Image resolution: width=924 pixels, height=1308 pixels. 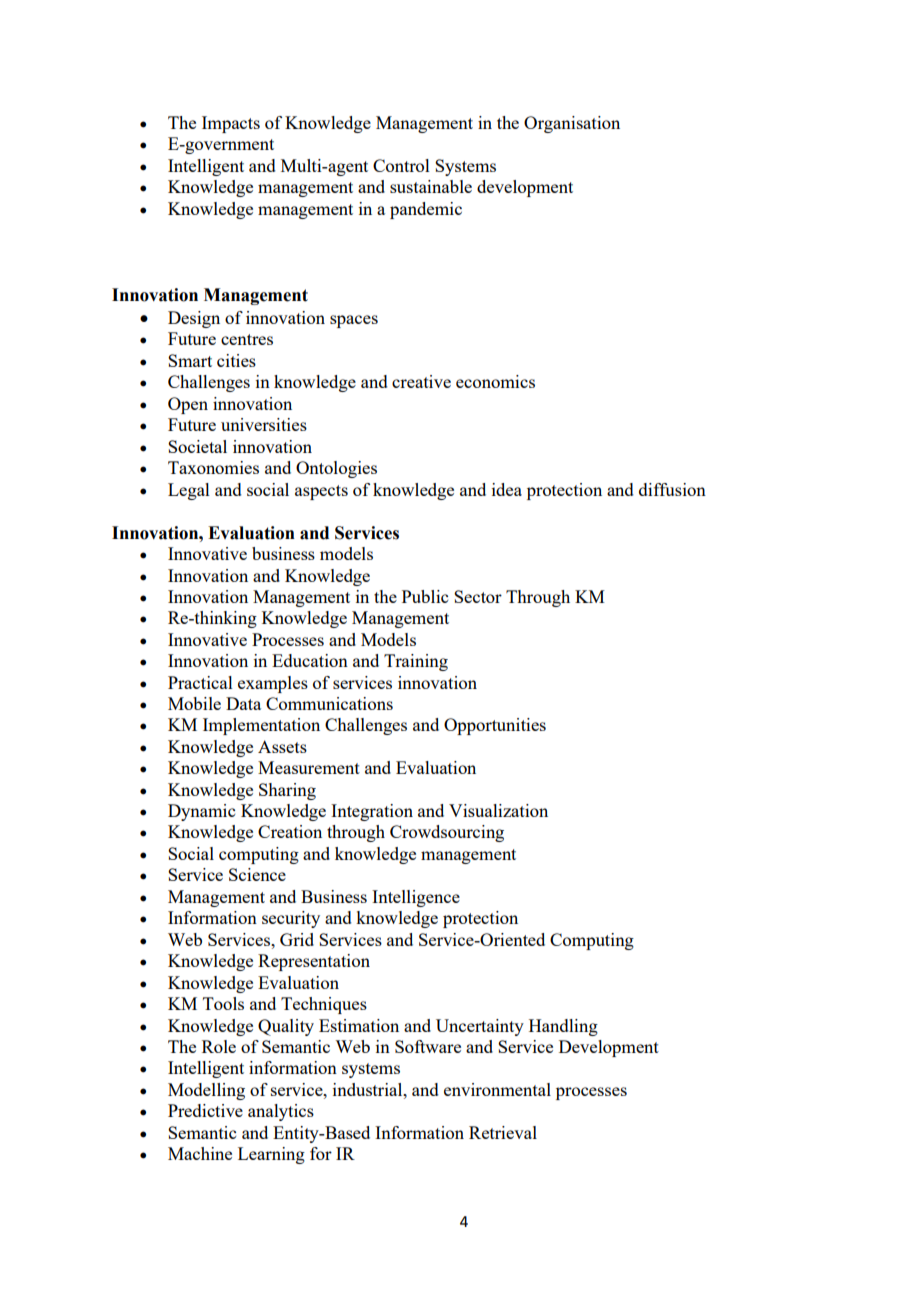 I want to click on Training, so click(x=416, y=662).
